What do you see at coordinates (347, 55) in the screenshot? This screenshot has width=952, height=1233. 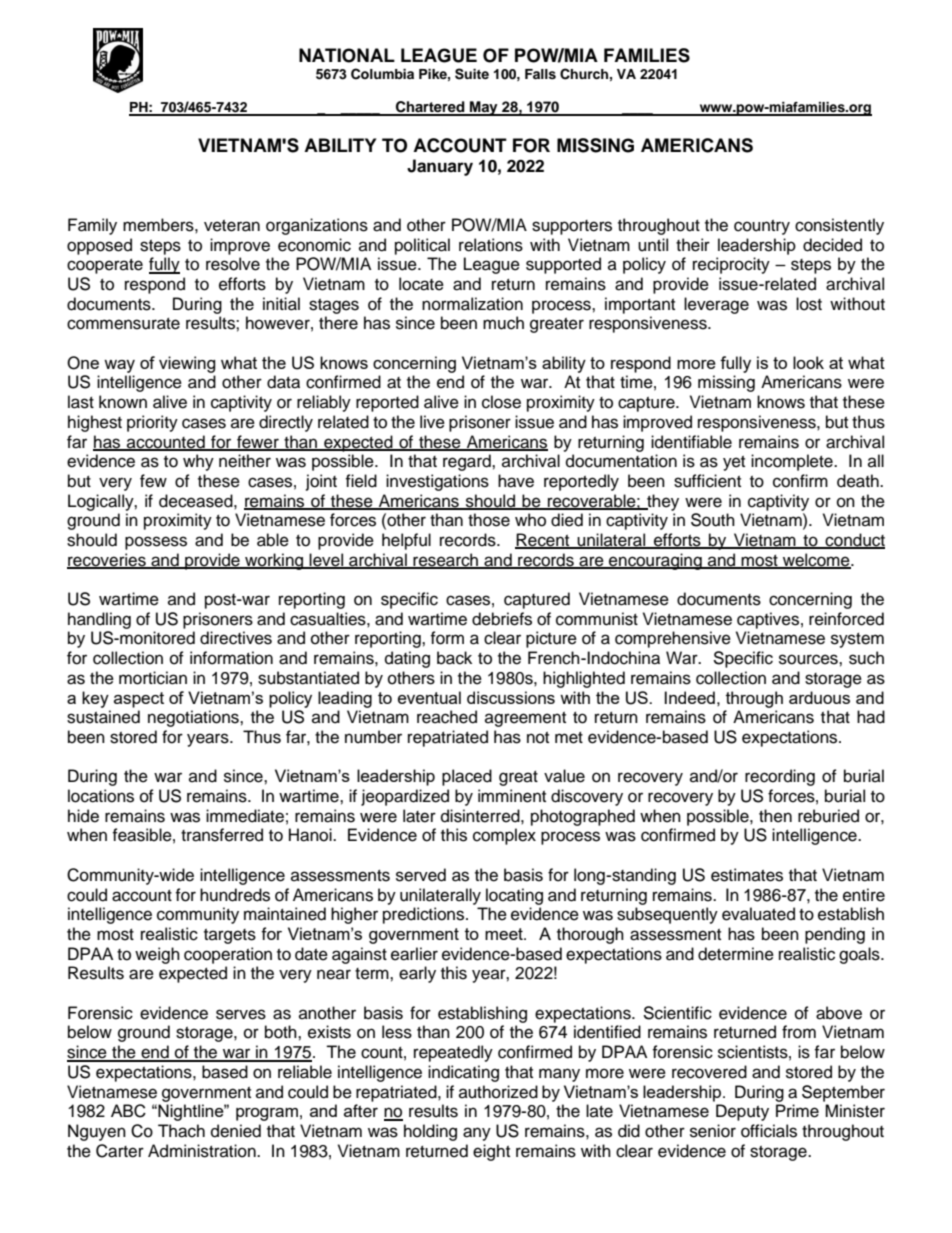 I see `NATIONAL` at bounding box center [347, 55].
